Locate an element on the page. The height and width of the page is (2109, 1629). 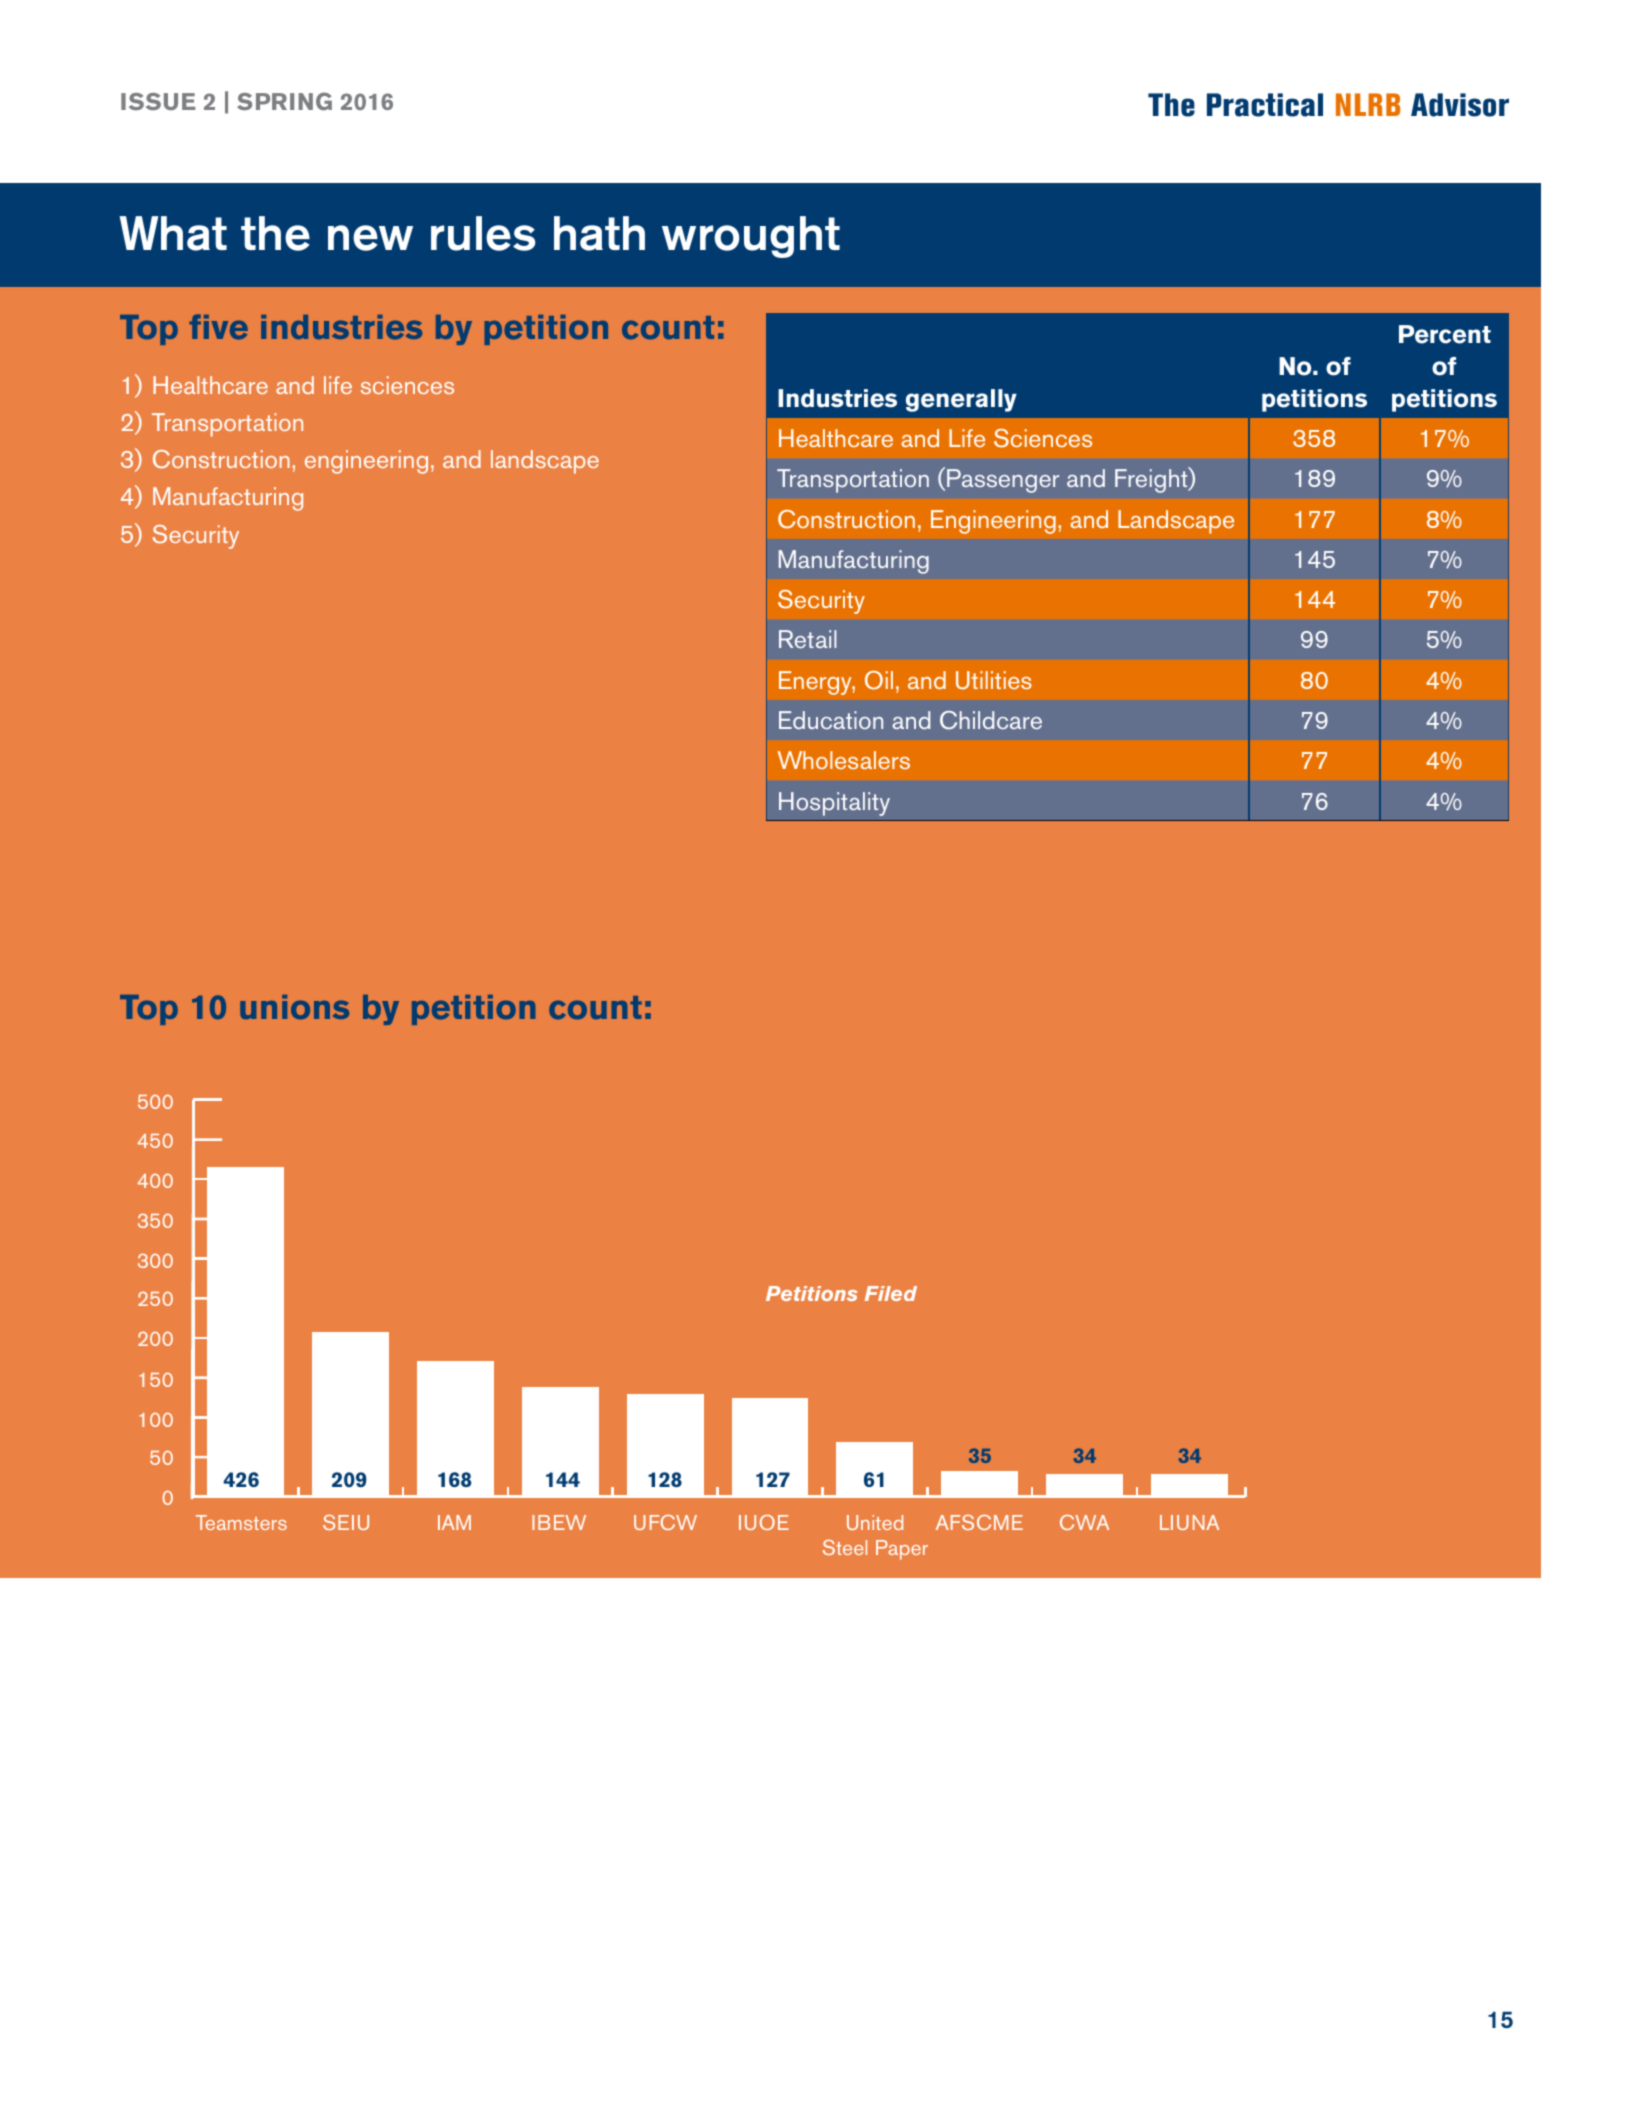
unions is located at coordinates (294, 1007).
